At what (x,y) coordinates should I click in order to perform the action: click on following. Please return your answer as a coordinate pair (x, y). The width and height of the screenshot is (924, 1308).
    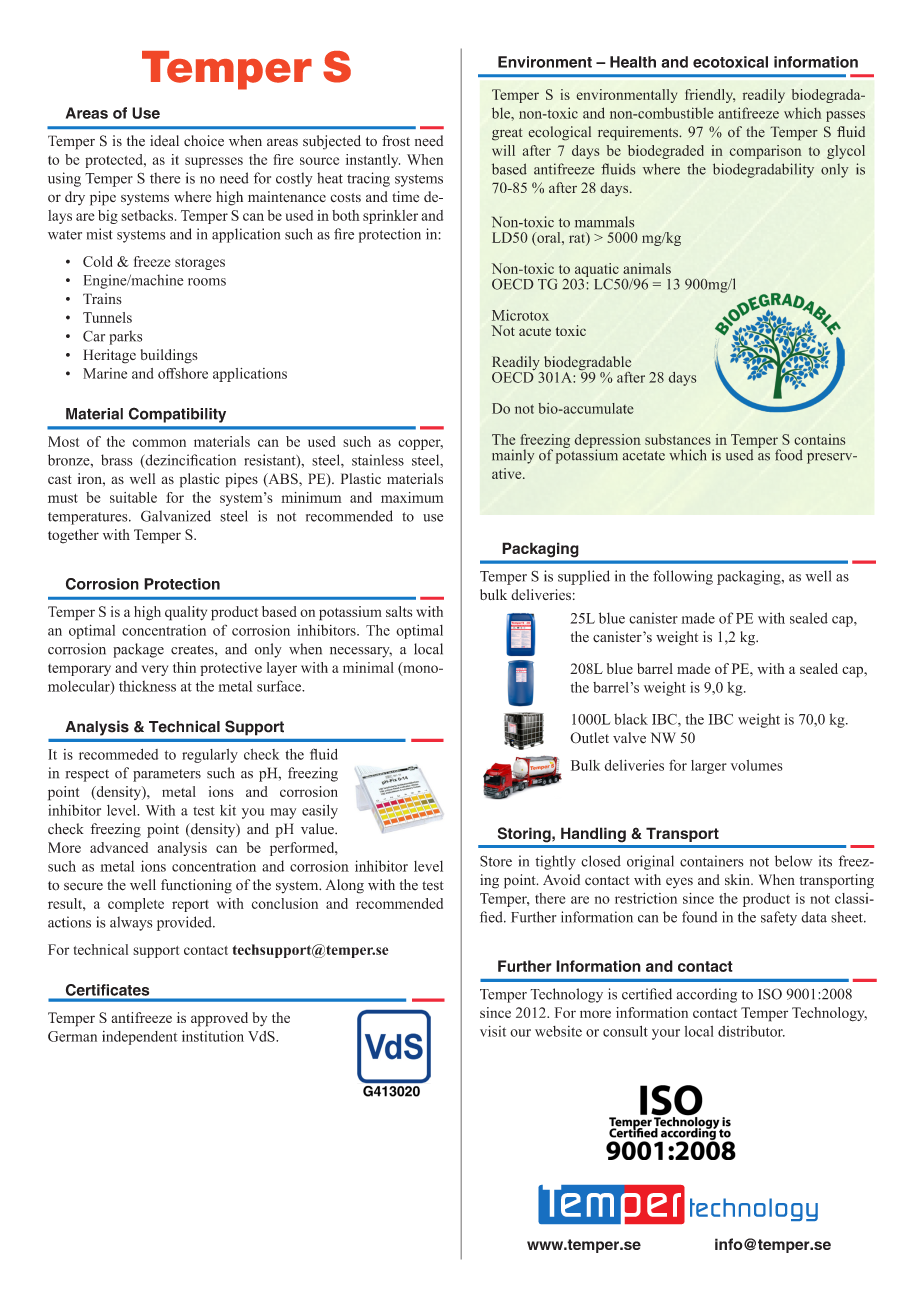
    Looking at the image, I should click on (683, 577).
